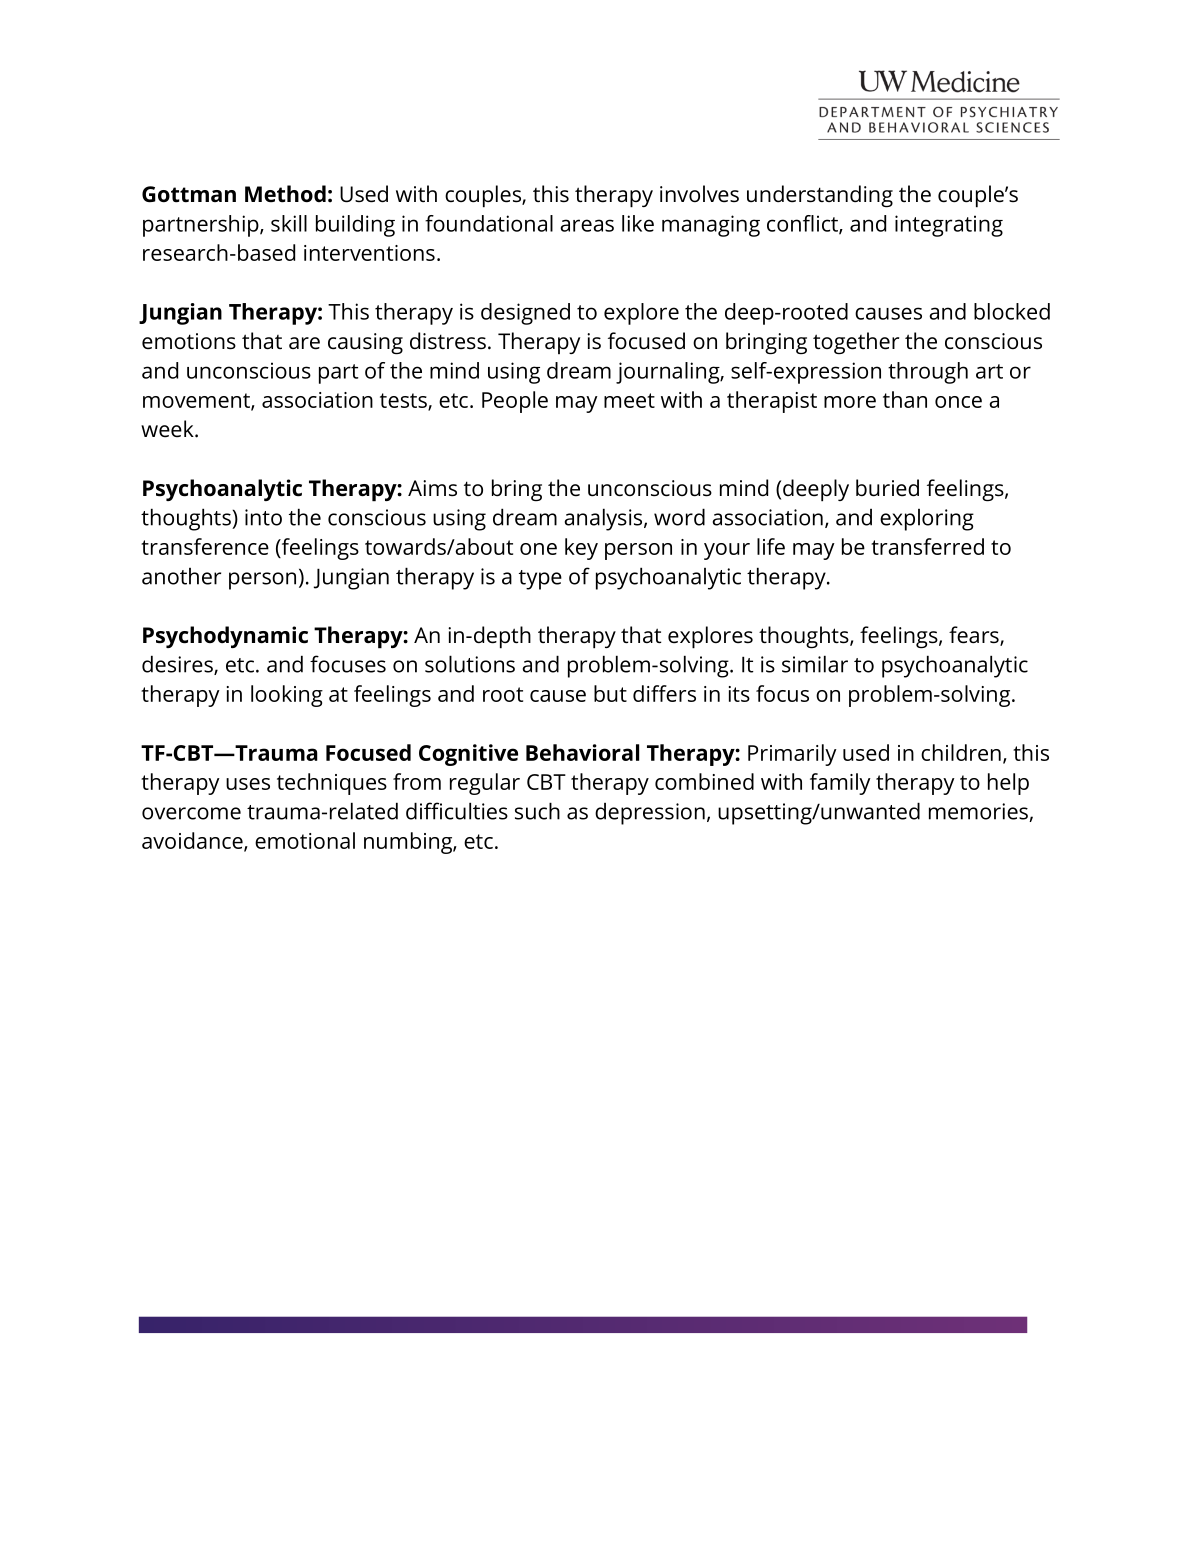 The width and height of the screenshot is (1201, 1554). I want to click on integrating, so click(949, 226).
